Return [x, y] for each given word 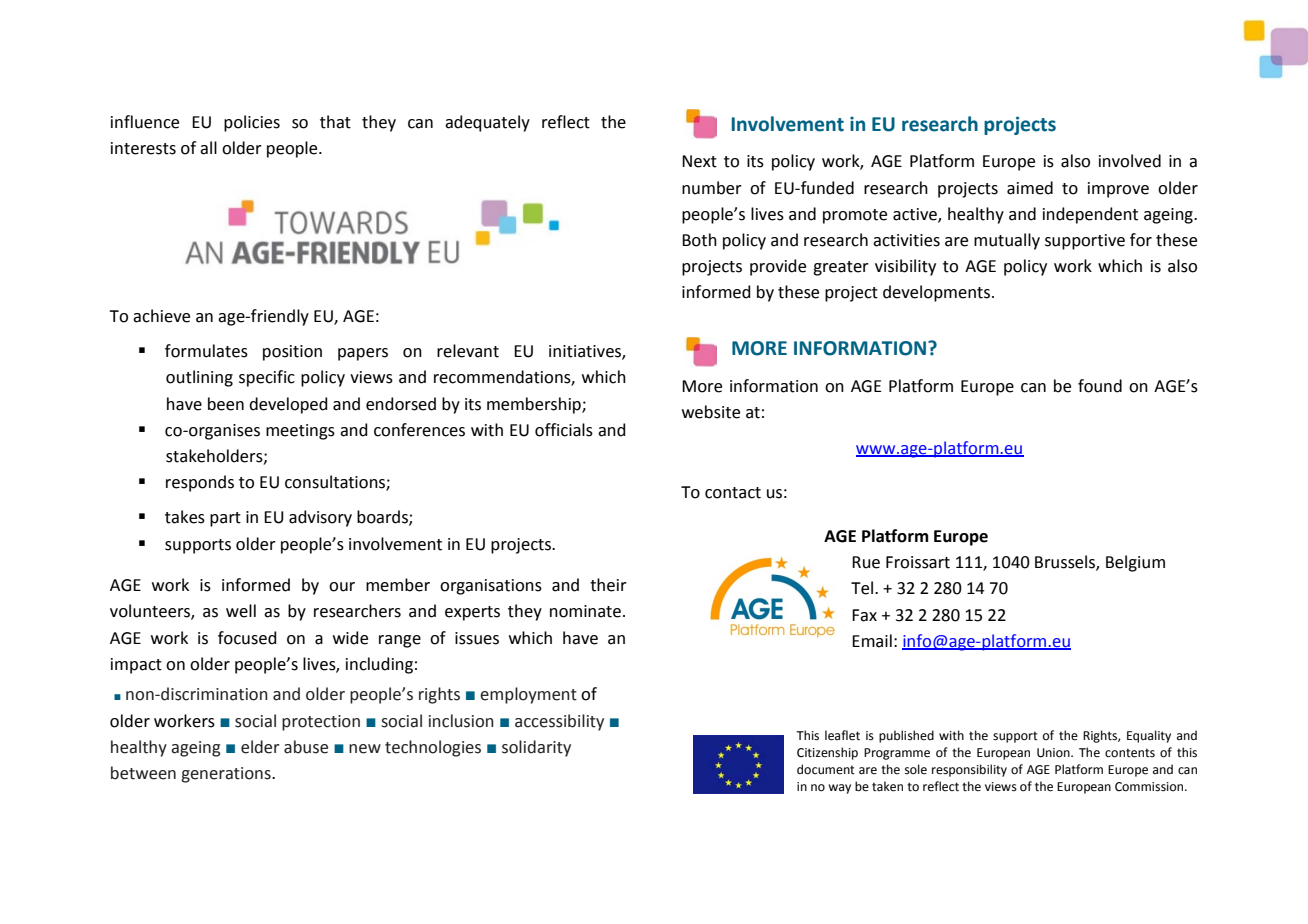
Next [699, 161]
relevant [468, 351]
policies [252, 123]
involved [1130, 161]
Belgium [1135, 563]
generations [227, 775]
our [342, 587]
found [1100, 386]
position [292, 353]
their [608, 585]
